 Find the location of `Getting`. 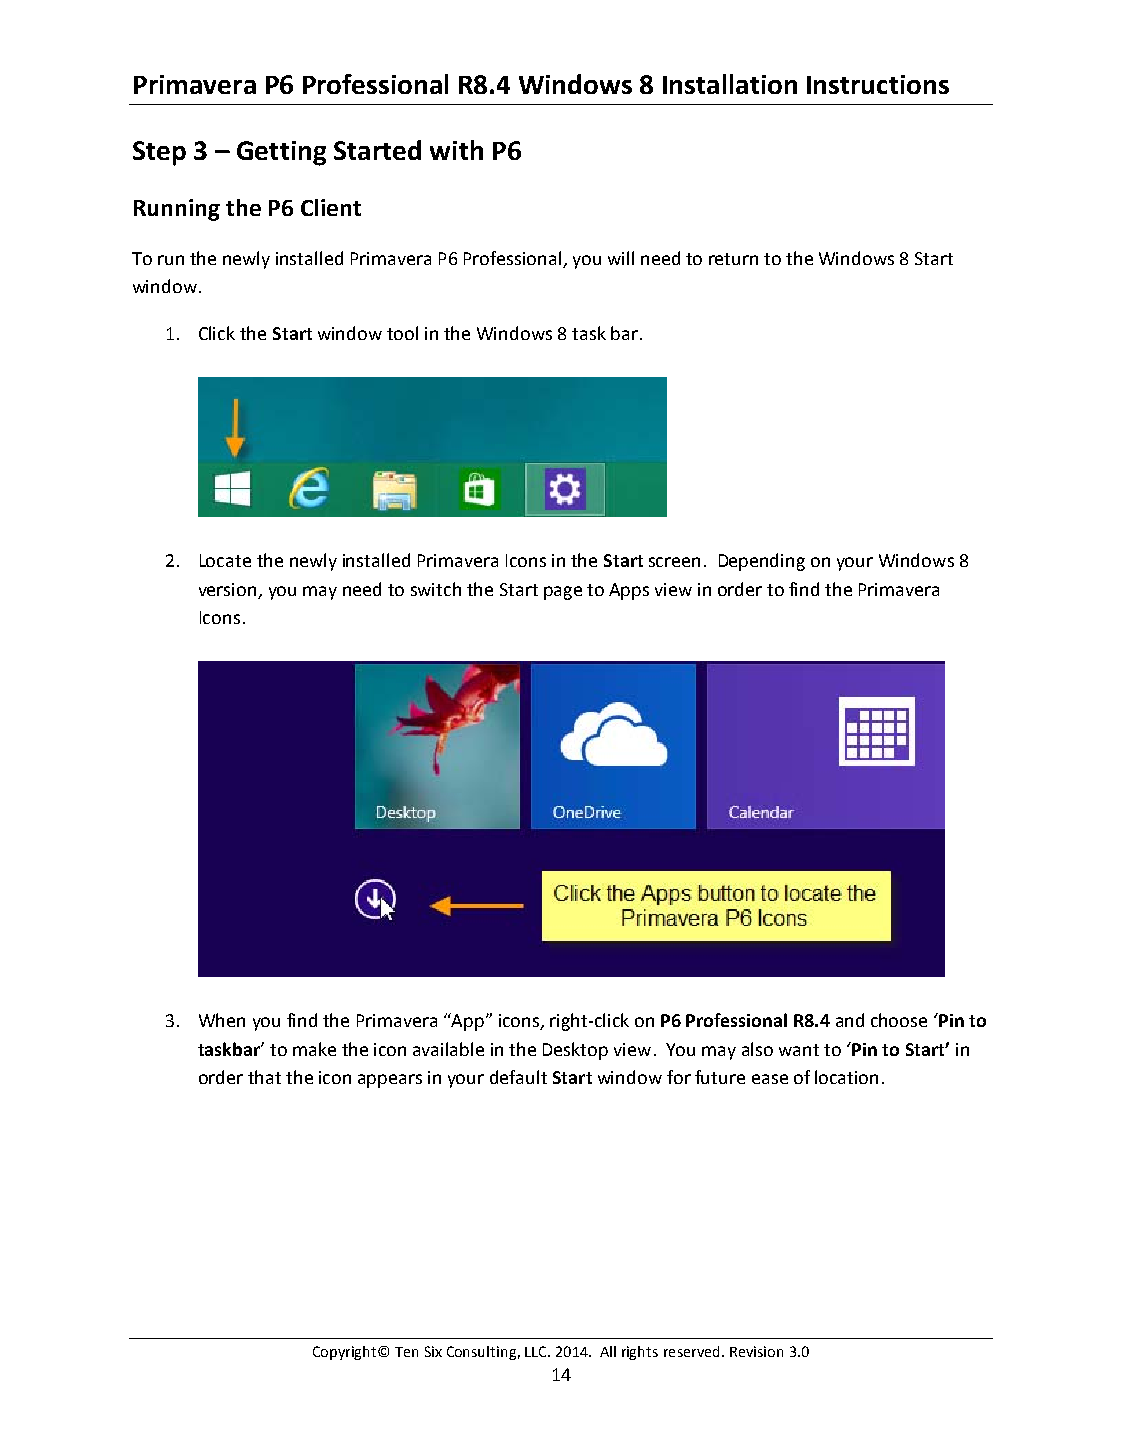

Getting is located at coordinates (281, 153).
